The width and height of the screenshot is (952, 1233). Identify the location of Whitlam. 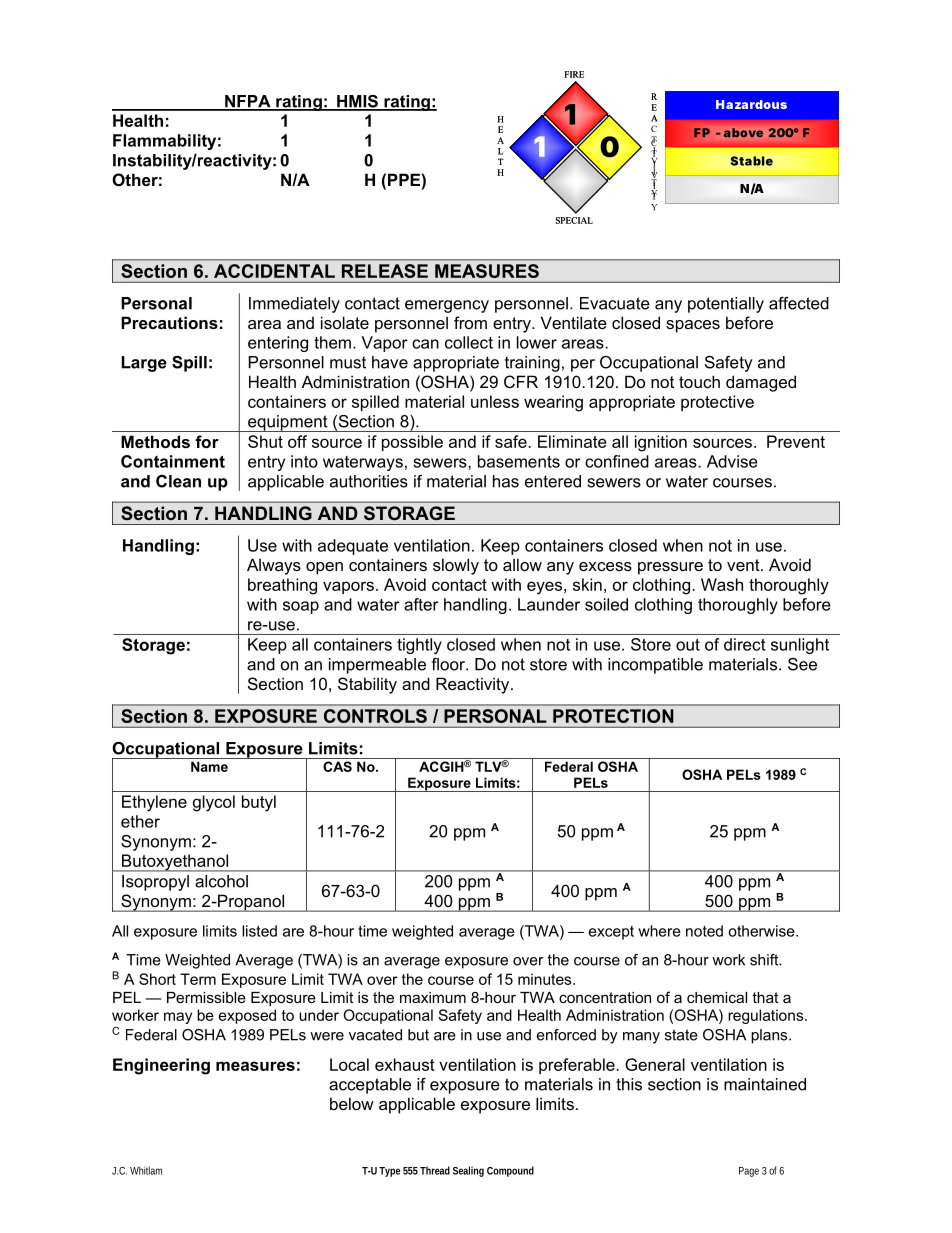
(146, 1170).
